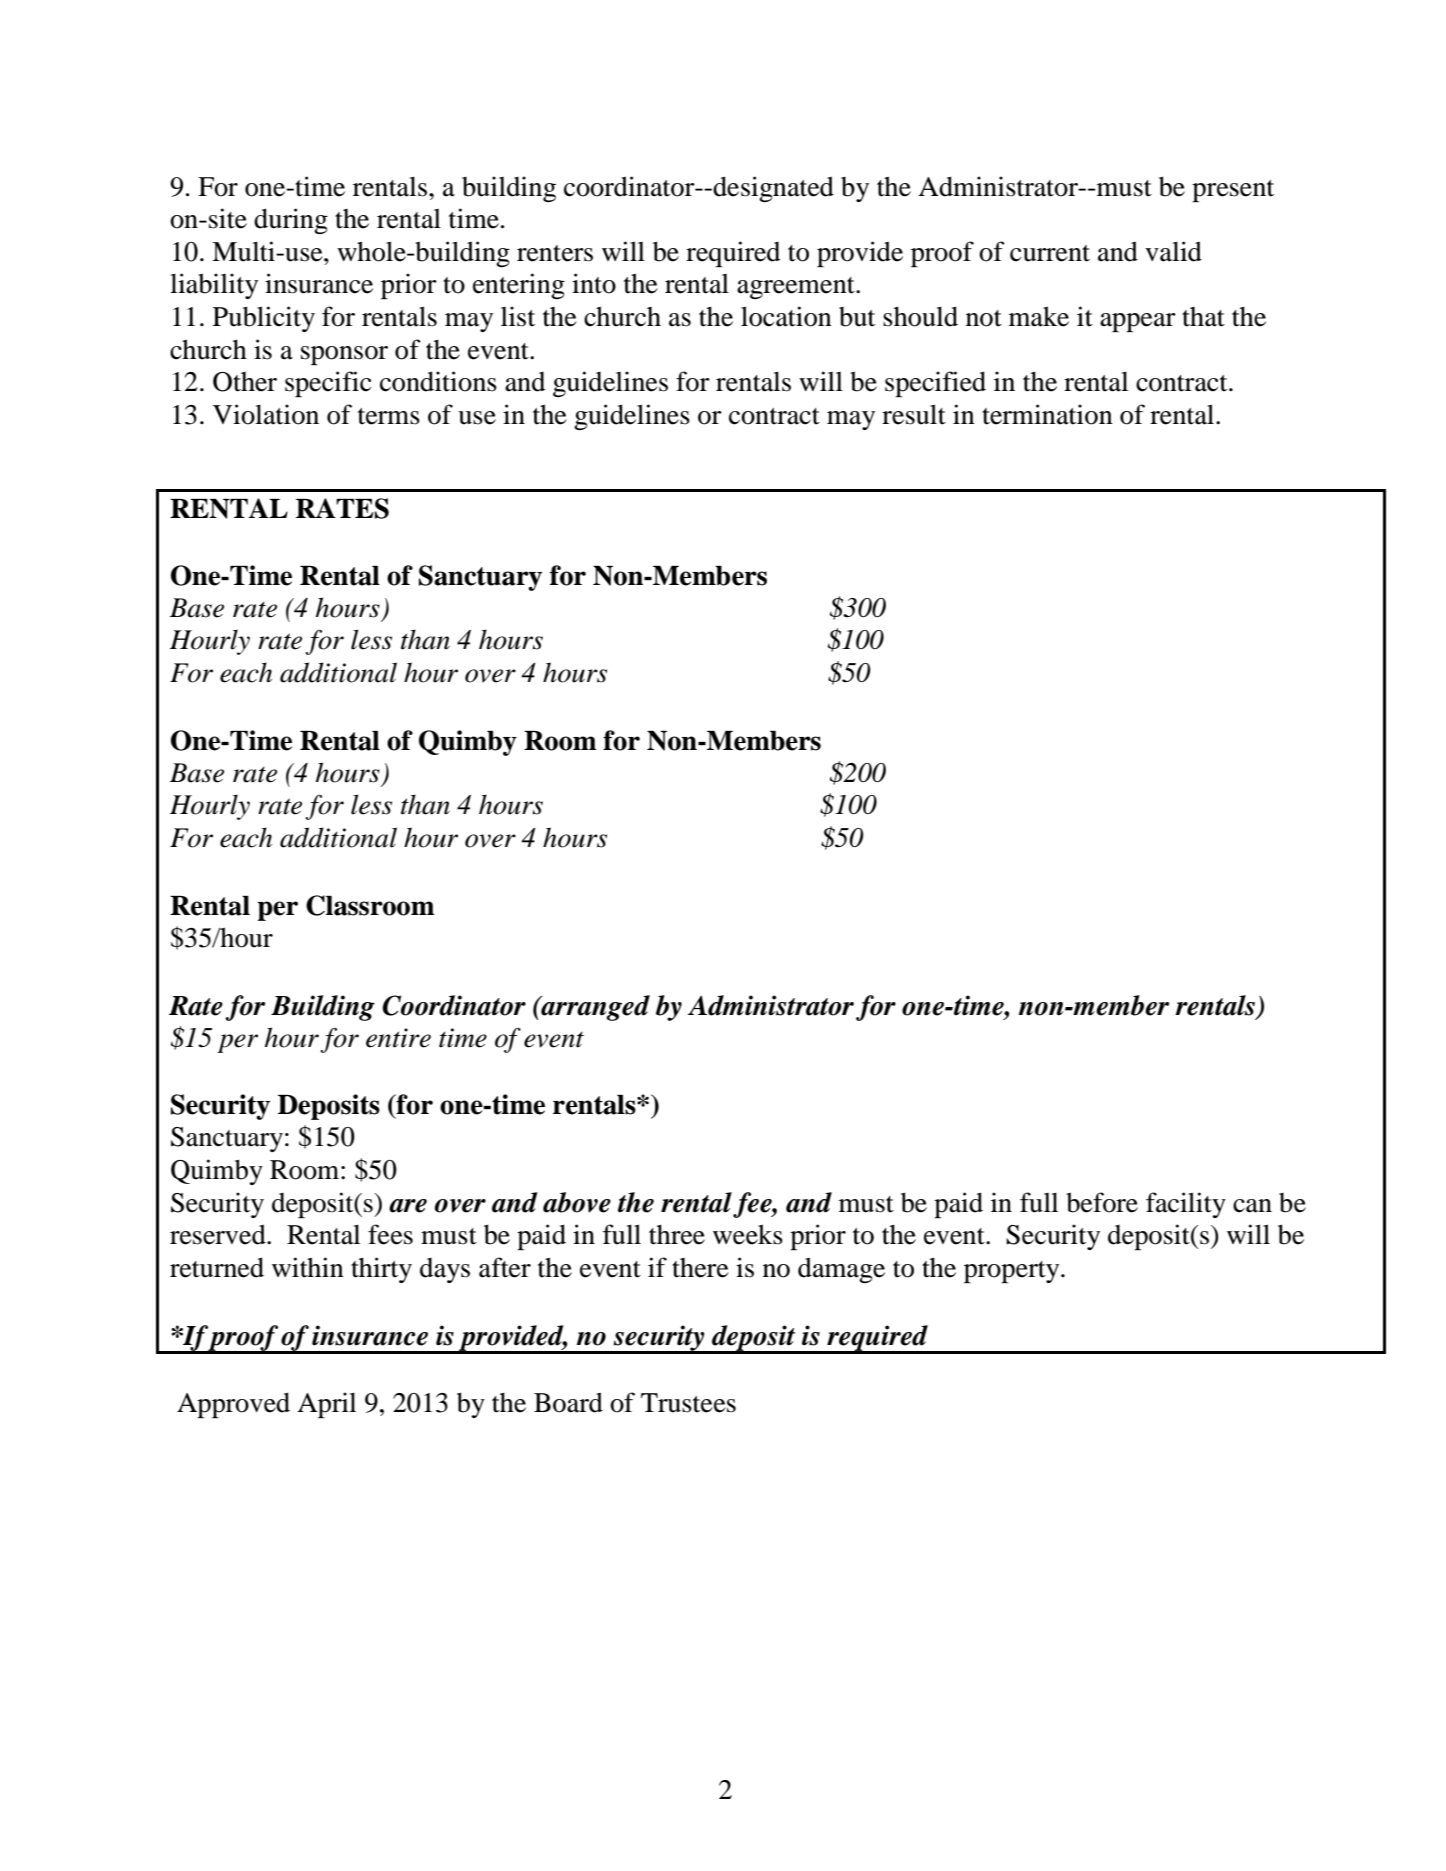 The height and width of the page is (1871, 1446). What do you see at coordinates (326, 1405) in the page?
I see `April` at bounding box center [326, 1405].
